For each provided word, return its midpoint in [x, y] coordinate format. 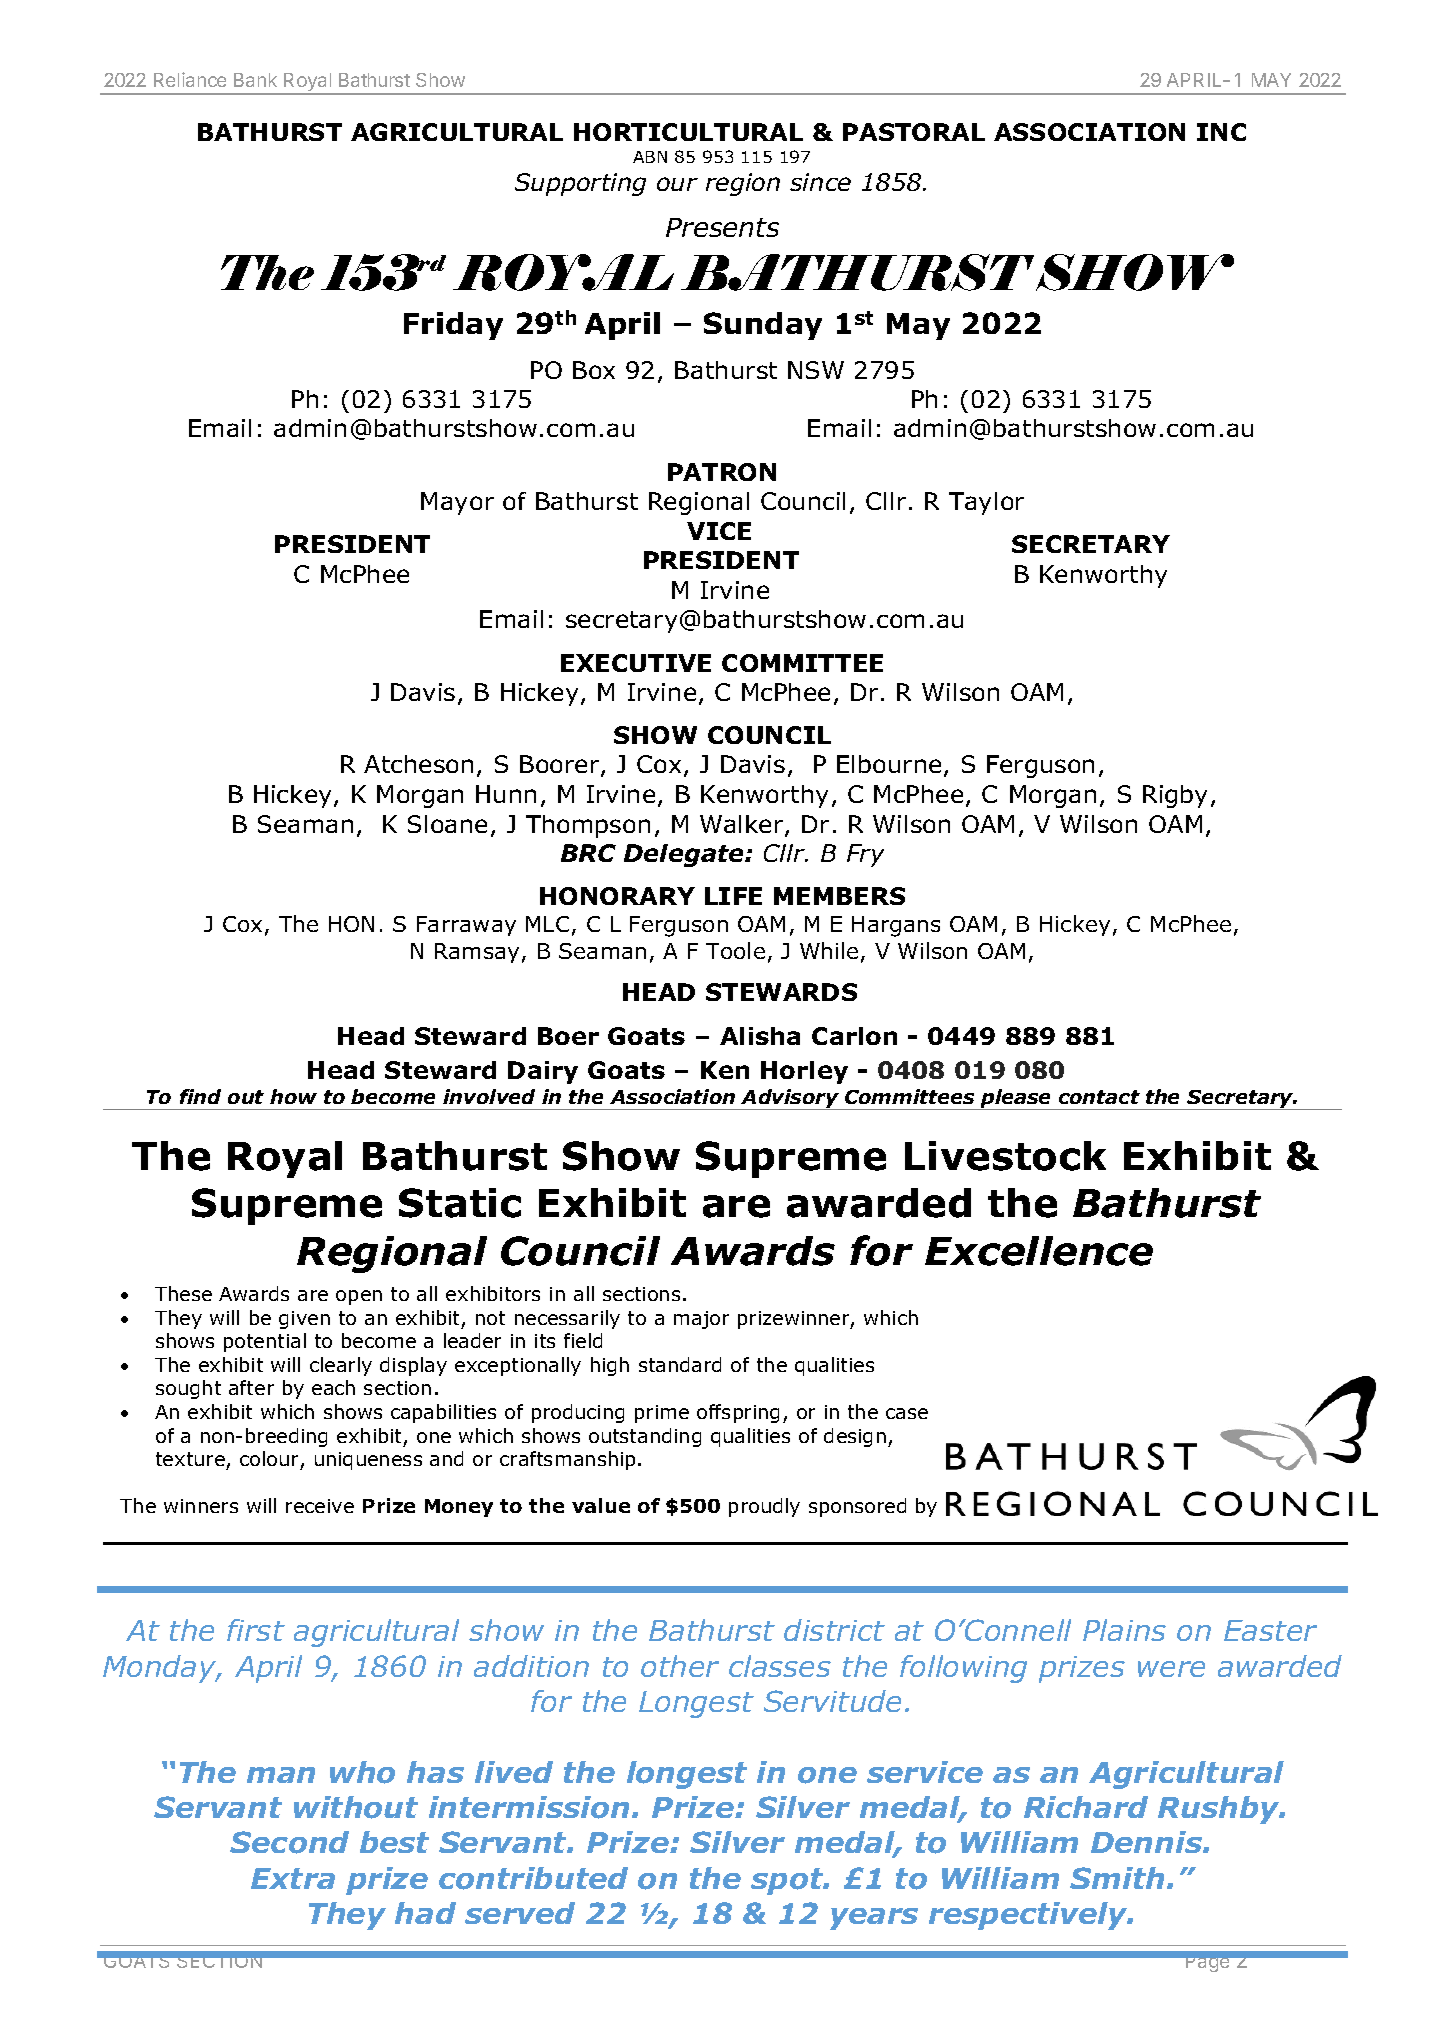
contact [1099, 1097]
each [333, 1387]
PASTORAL [914, 132]
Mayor [457, 503]
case [907, 1413]
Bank [255, 80]
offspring [738, 1413]
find [200, 1096]
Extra [293, 1878]
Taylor [986, 503]
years [874, 1919]
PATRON [722, 472]
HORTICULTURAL [688, 132]
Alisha [760, 1036]
